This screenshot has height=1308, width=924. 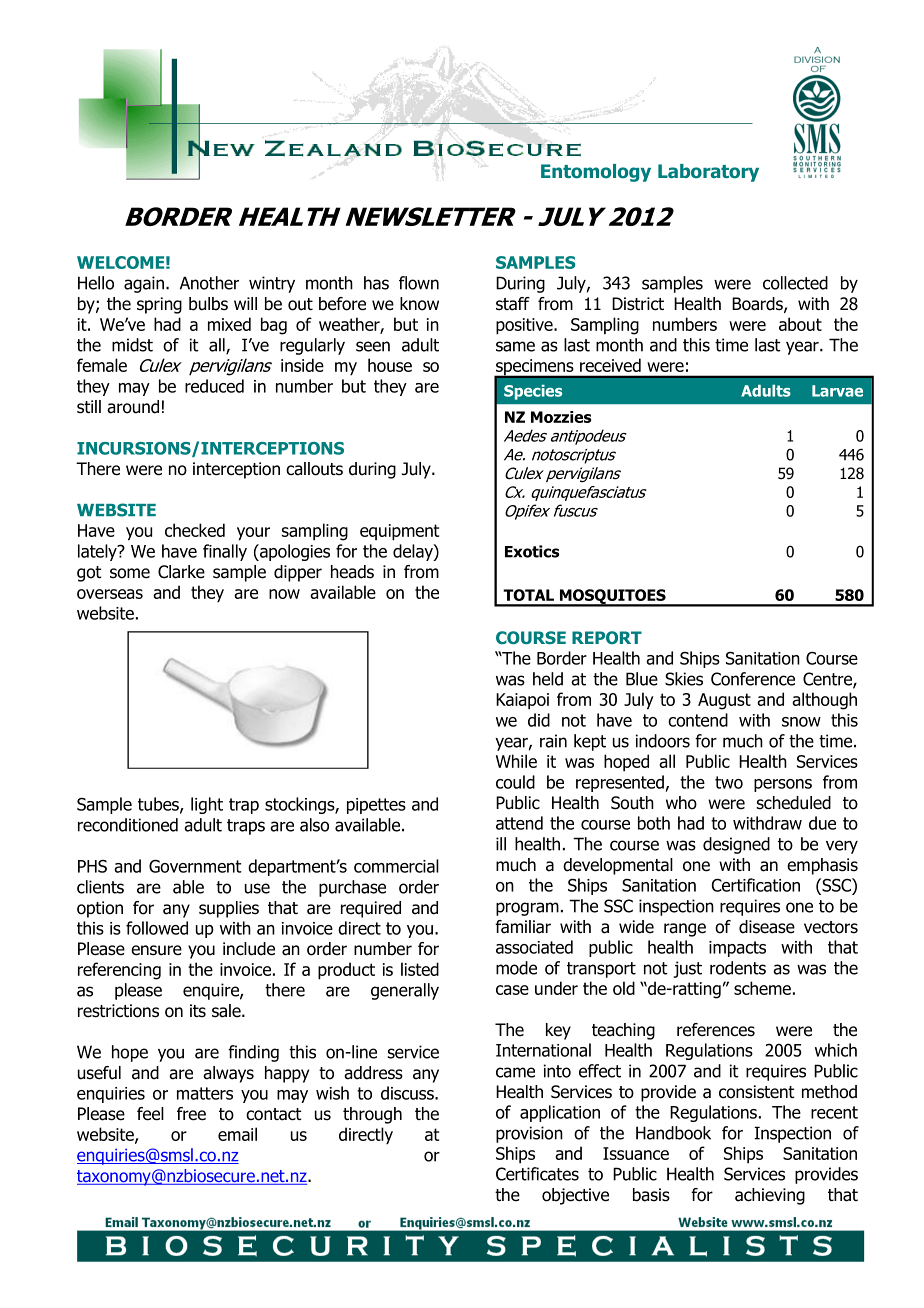 I want to click on could, so click(x=515, y=782).
